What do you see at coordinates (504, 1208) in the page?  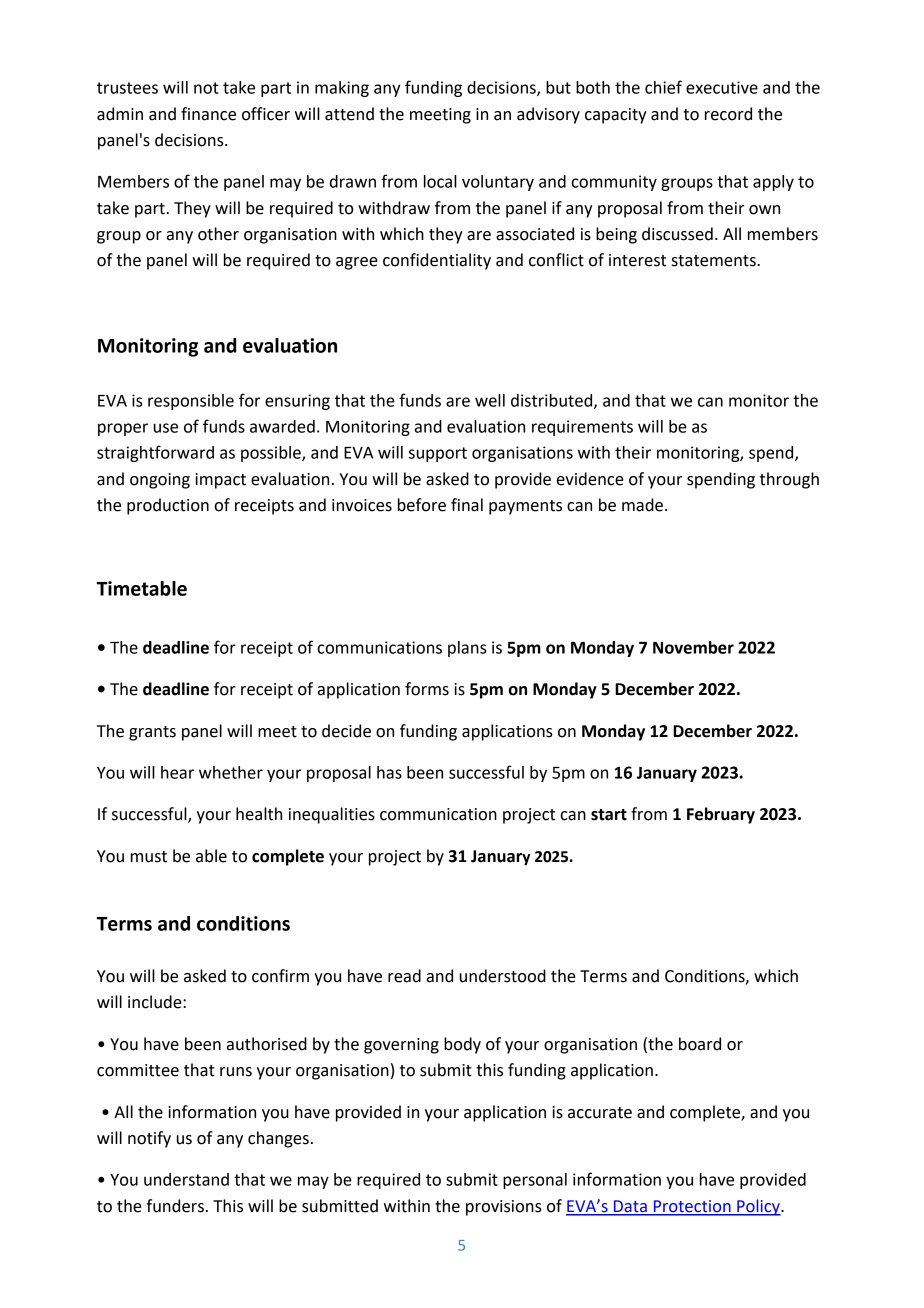 I see `provisions` at bounding box center [504, 1208].
